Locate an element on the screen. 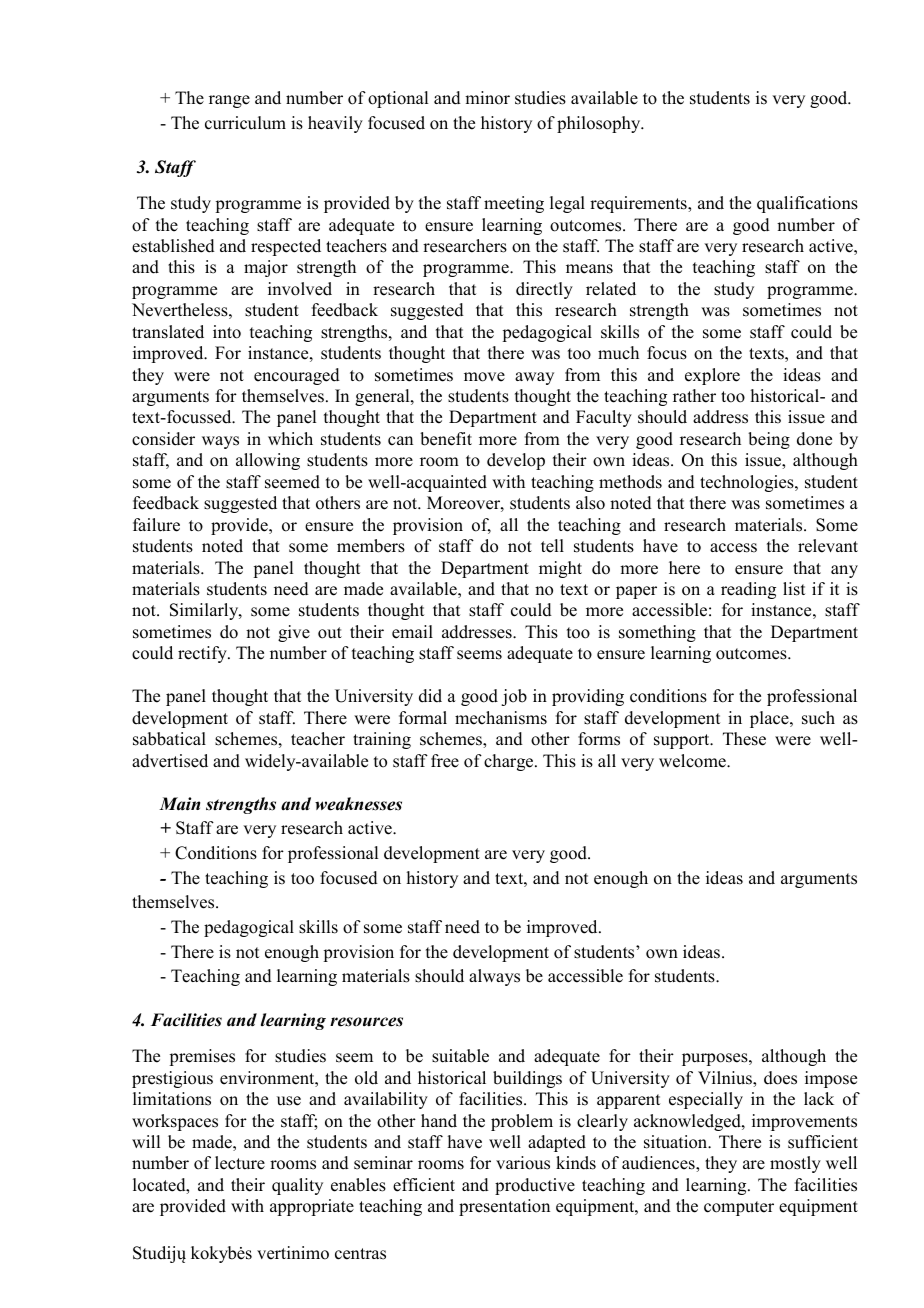 The width and height of the screenshot is (924, 1308). Main is located at coordinates (179, 804).
